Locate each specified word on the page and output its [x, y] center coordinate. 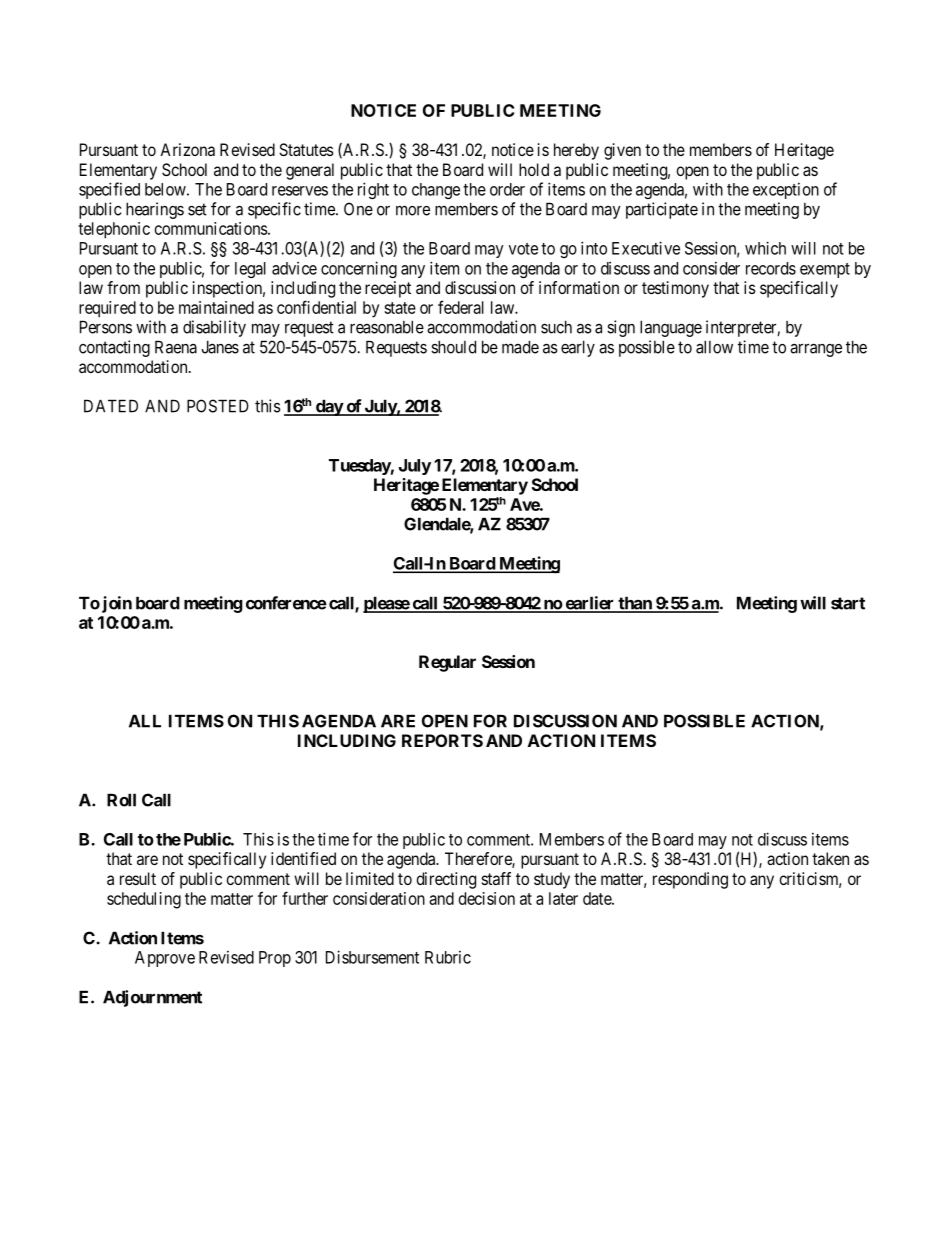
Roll [121, 800]
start [848, 603]
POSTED [218, 406]
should [453, 347]
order [507, 189]
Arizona [187, 149]
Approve [165, 959]
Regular [447, 663]
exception [786, 190]
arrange [816, 350]
